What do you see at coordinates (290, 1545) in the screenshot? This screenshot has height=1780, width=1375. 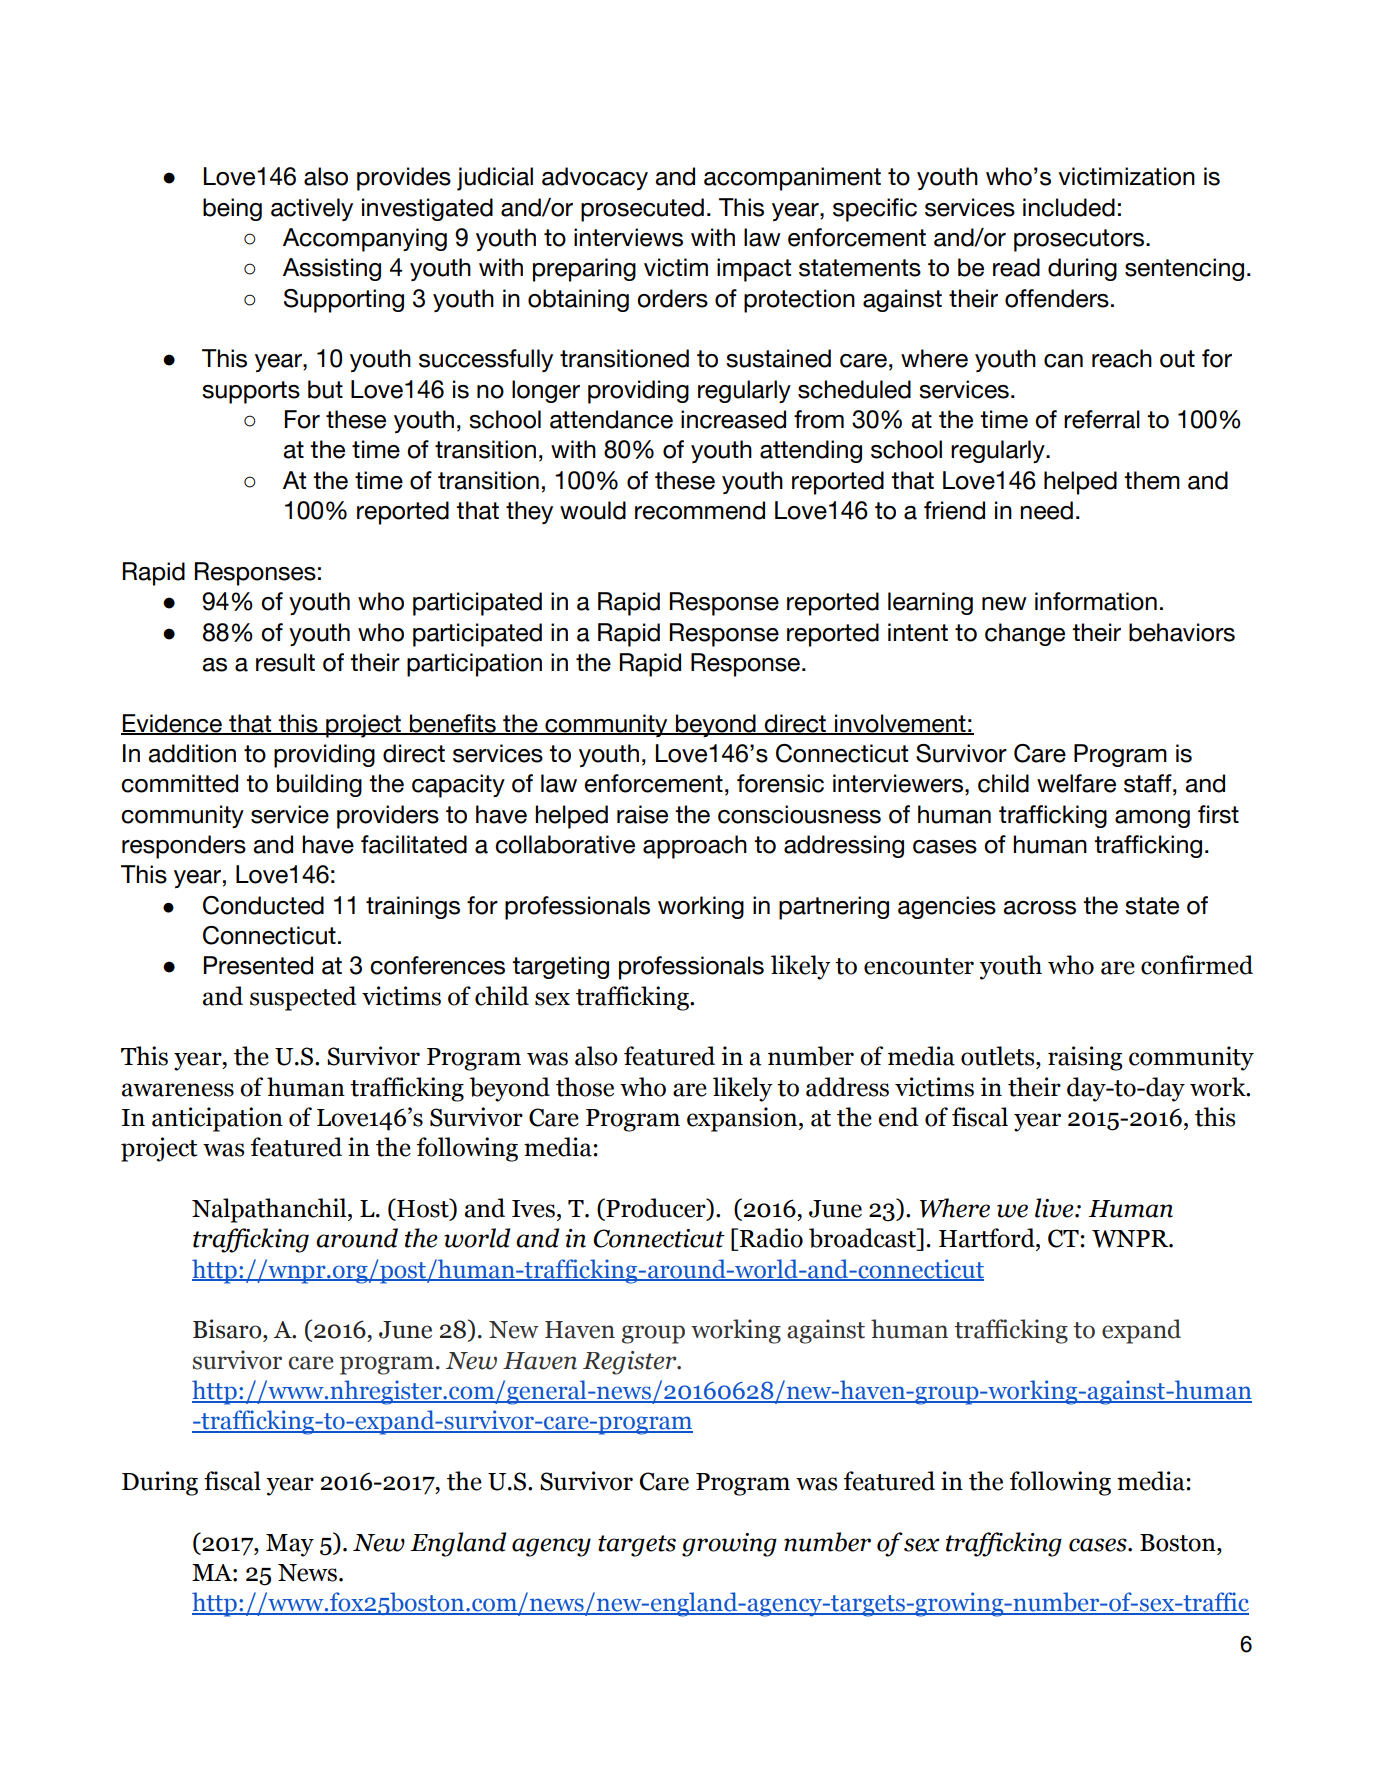 I see `May` at bounding box center [290, 1545].
